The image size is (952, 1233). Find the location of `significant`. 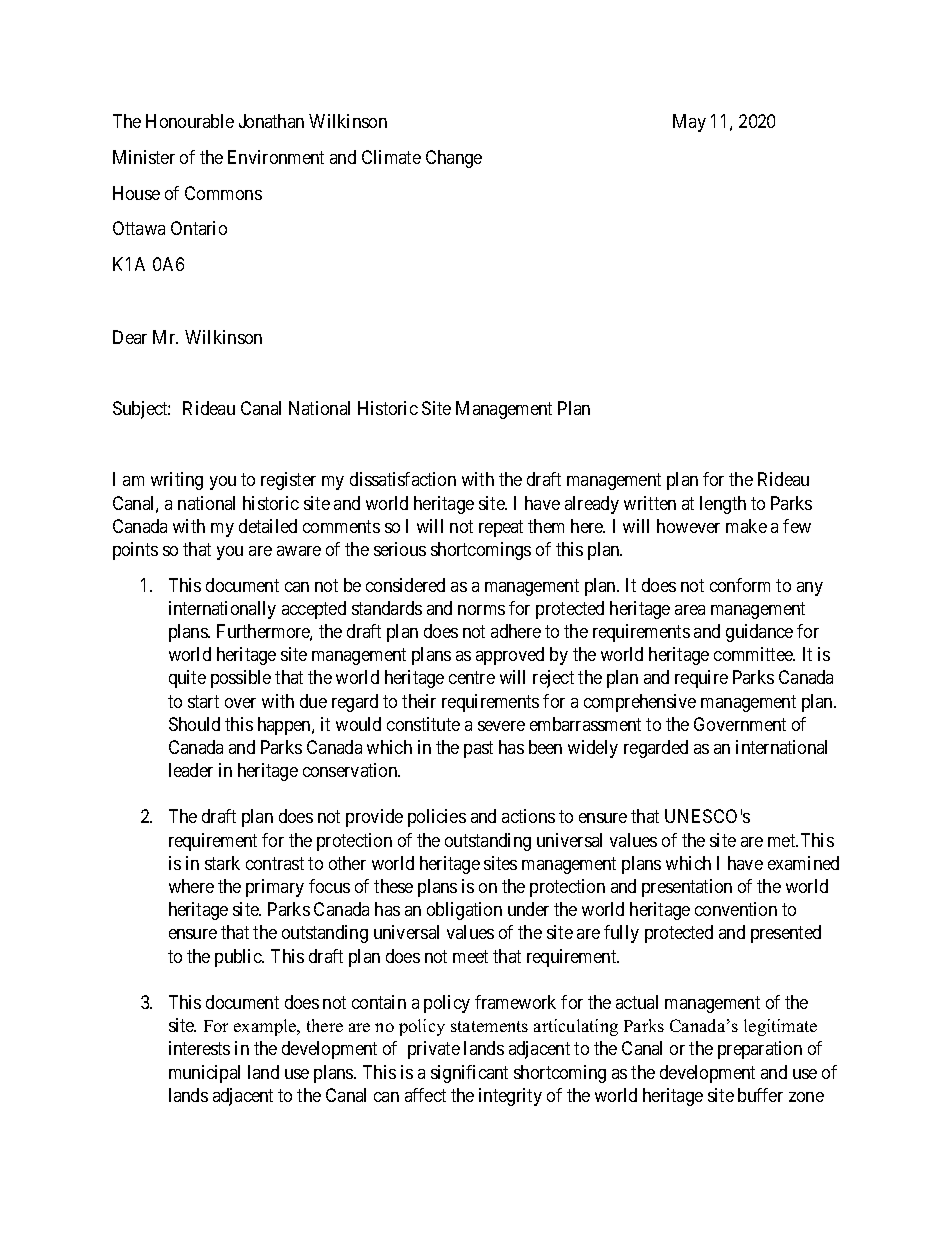

significant is located at coordinates (469, 1074).
